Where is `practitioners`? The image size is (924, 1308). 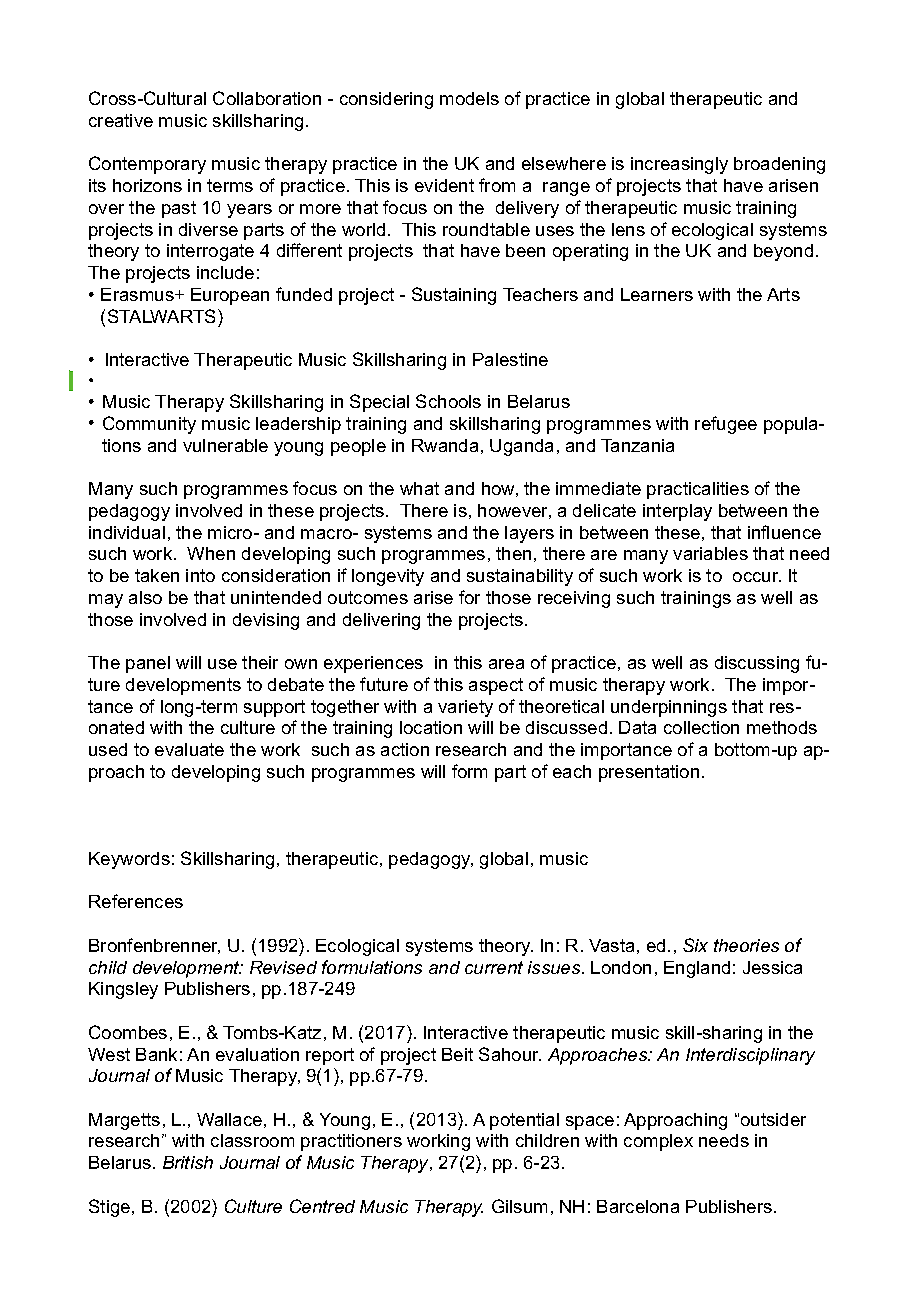 practitioners is located at coordinates (351, 1142).
